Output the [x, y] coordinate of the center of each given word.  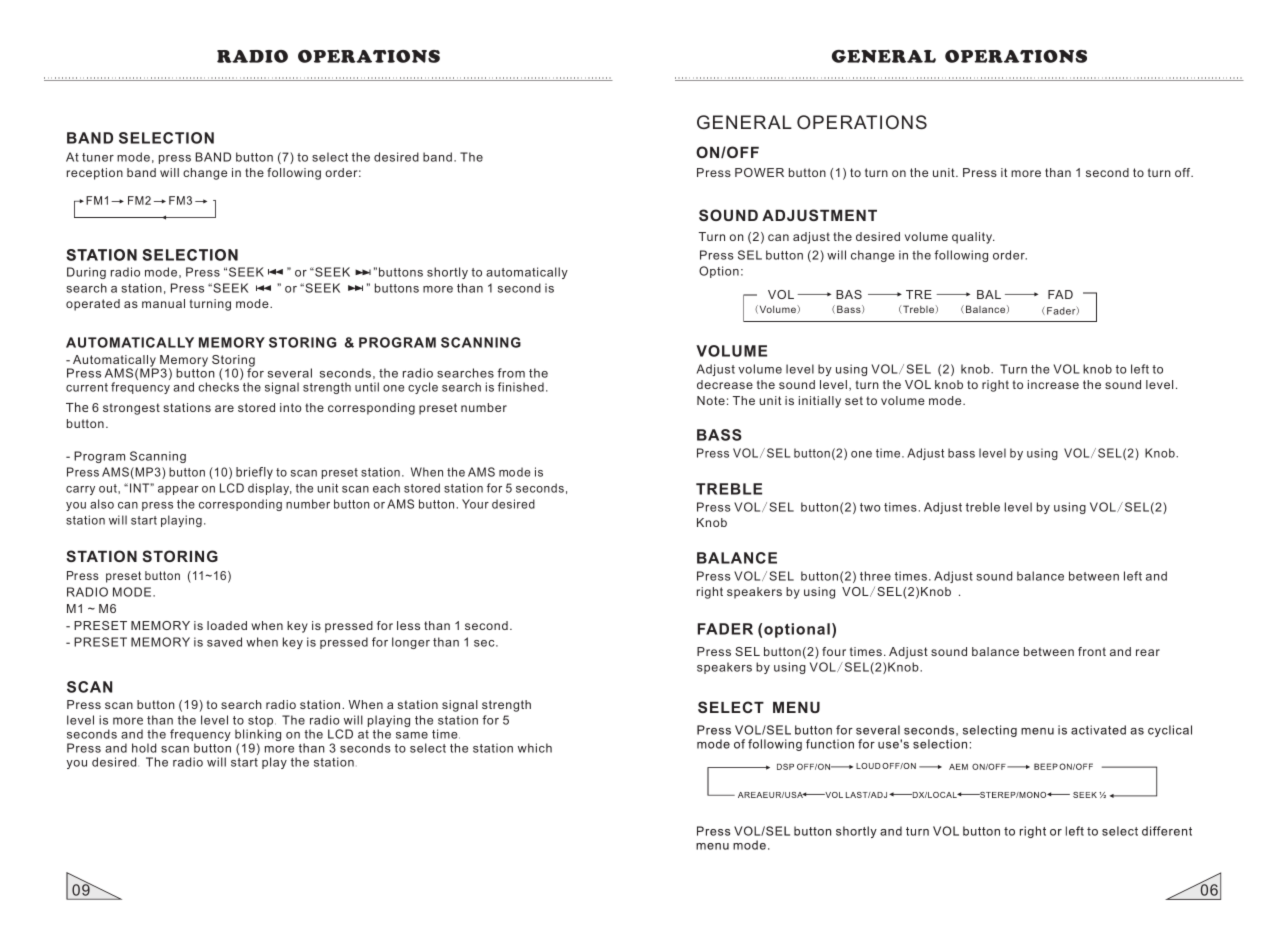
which [535, 748]
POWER [759, 172]
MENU [796, 707]
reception [95, 174]
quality [973, 238]
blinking [258, 736]
